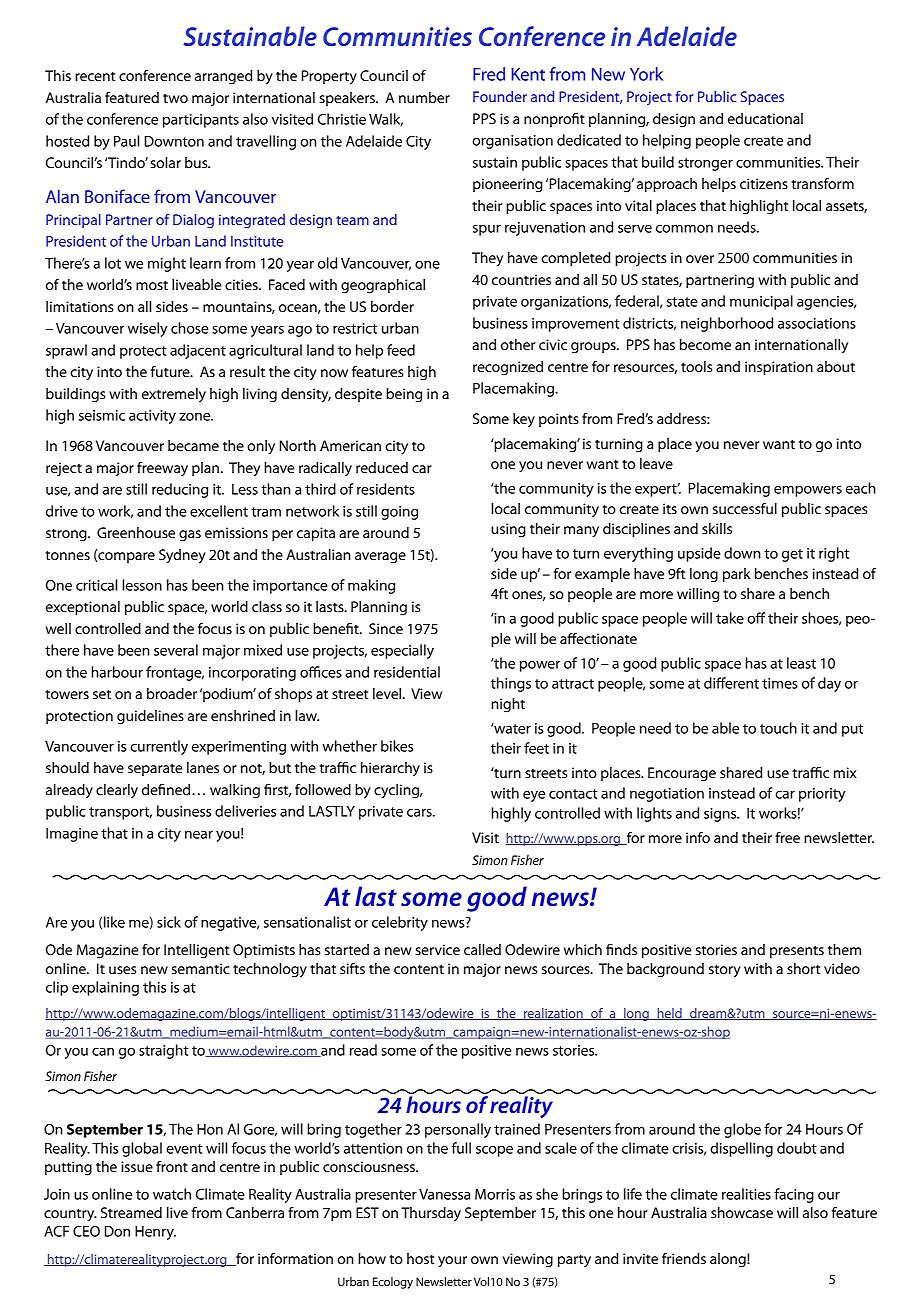 Image resolution: width=924 pixels, height=1308 pixels. Describe the element at coordinates (511, 684) in the screenshot. I see `things` at that location.
